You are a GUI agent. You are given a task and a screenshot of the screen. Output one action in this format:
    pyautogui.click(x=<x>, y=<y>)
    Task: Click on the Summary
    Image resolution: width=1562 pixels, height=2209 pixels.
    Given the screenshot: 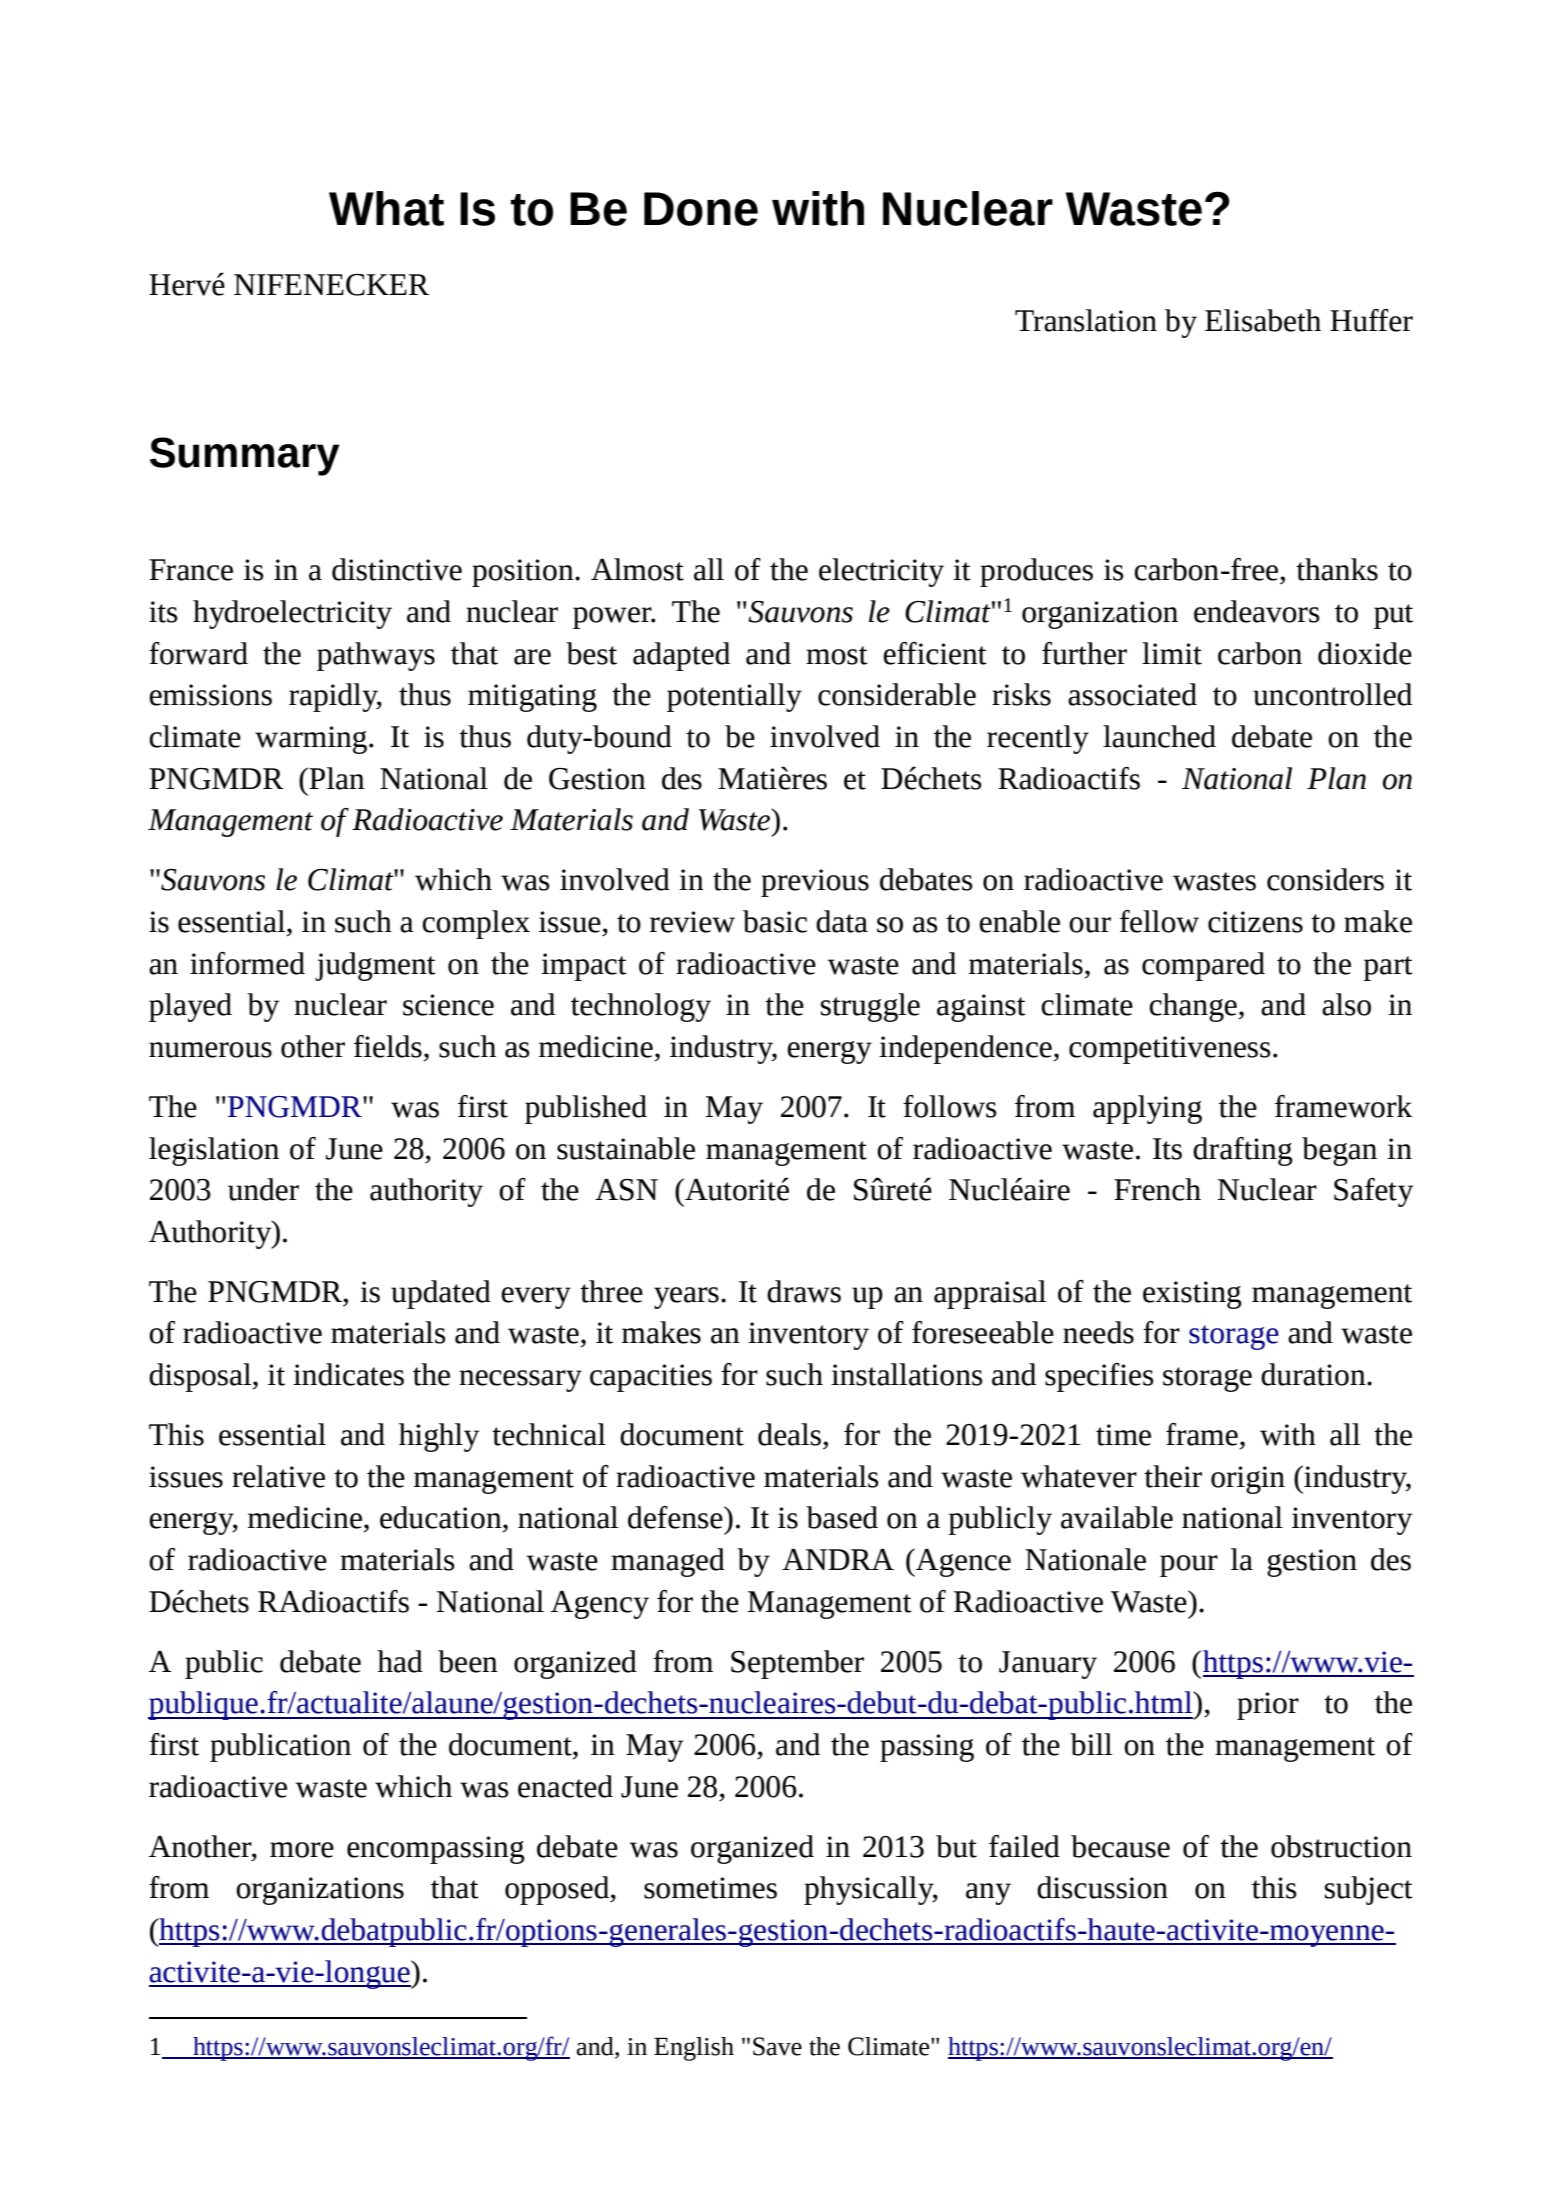 What is the action you would take?
    pyautogui.click(x=245, y=456)
